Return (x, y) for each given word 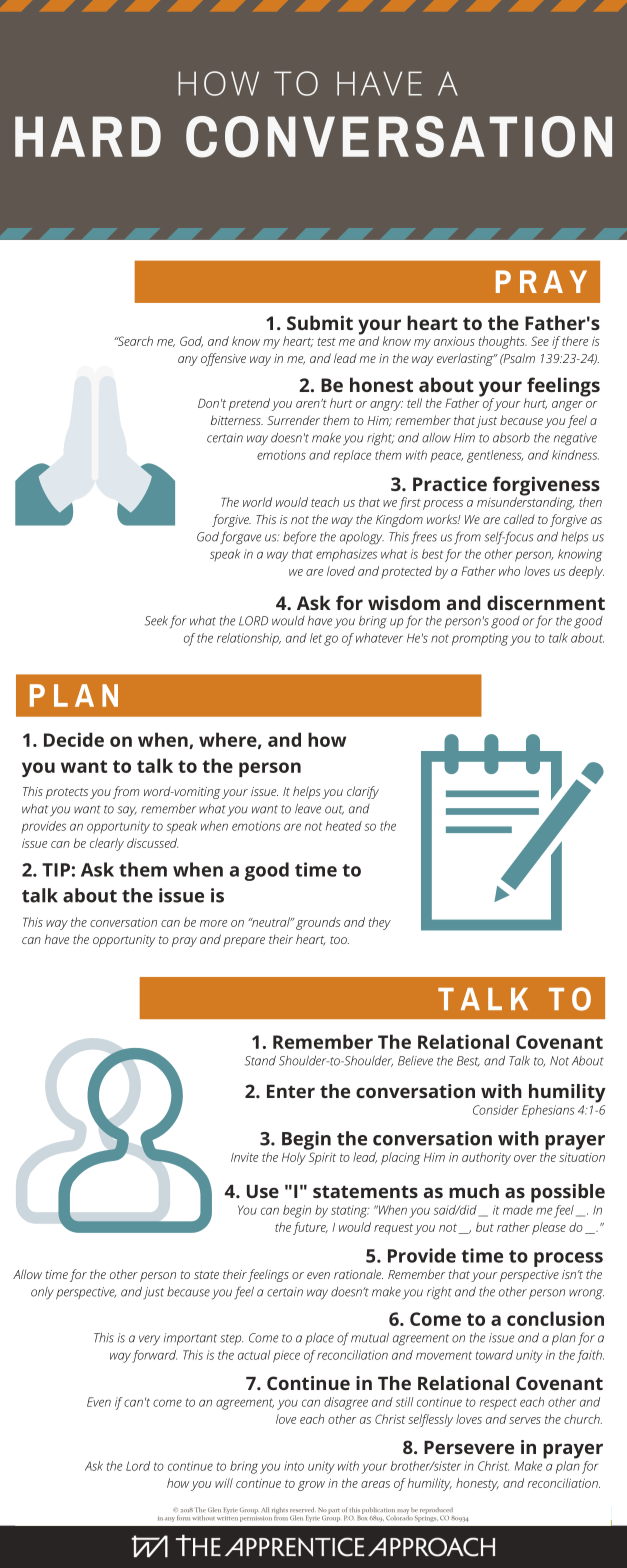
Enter (291, 1091)
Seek (156, 621)
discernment (546, 602)
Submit (320, 322)
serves (525, 1420)
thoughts (503, 342)
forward (154, 1356)
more (213, 923)
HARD (88, 136)
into (294, 1466)
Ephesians (548, 1111)
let (316, 638)
